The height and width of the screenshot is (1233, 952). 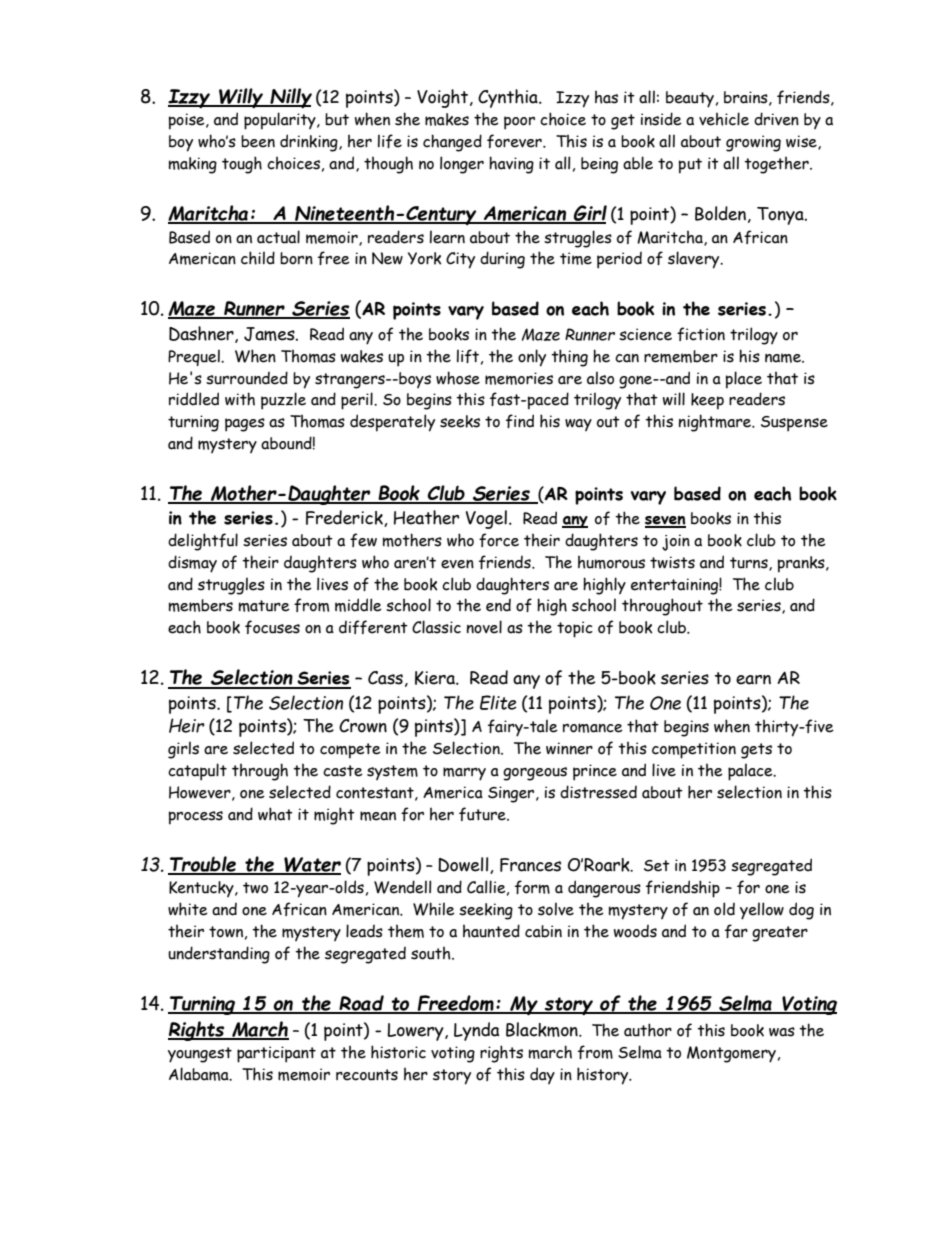 What do you see at coordinates (264, 606) in the screenshot?
I see `mature` at bounding box center [264, 606].
